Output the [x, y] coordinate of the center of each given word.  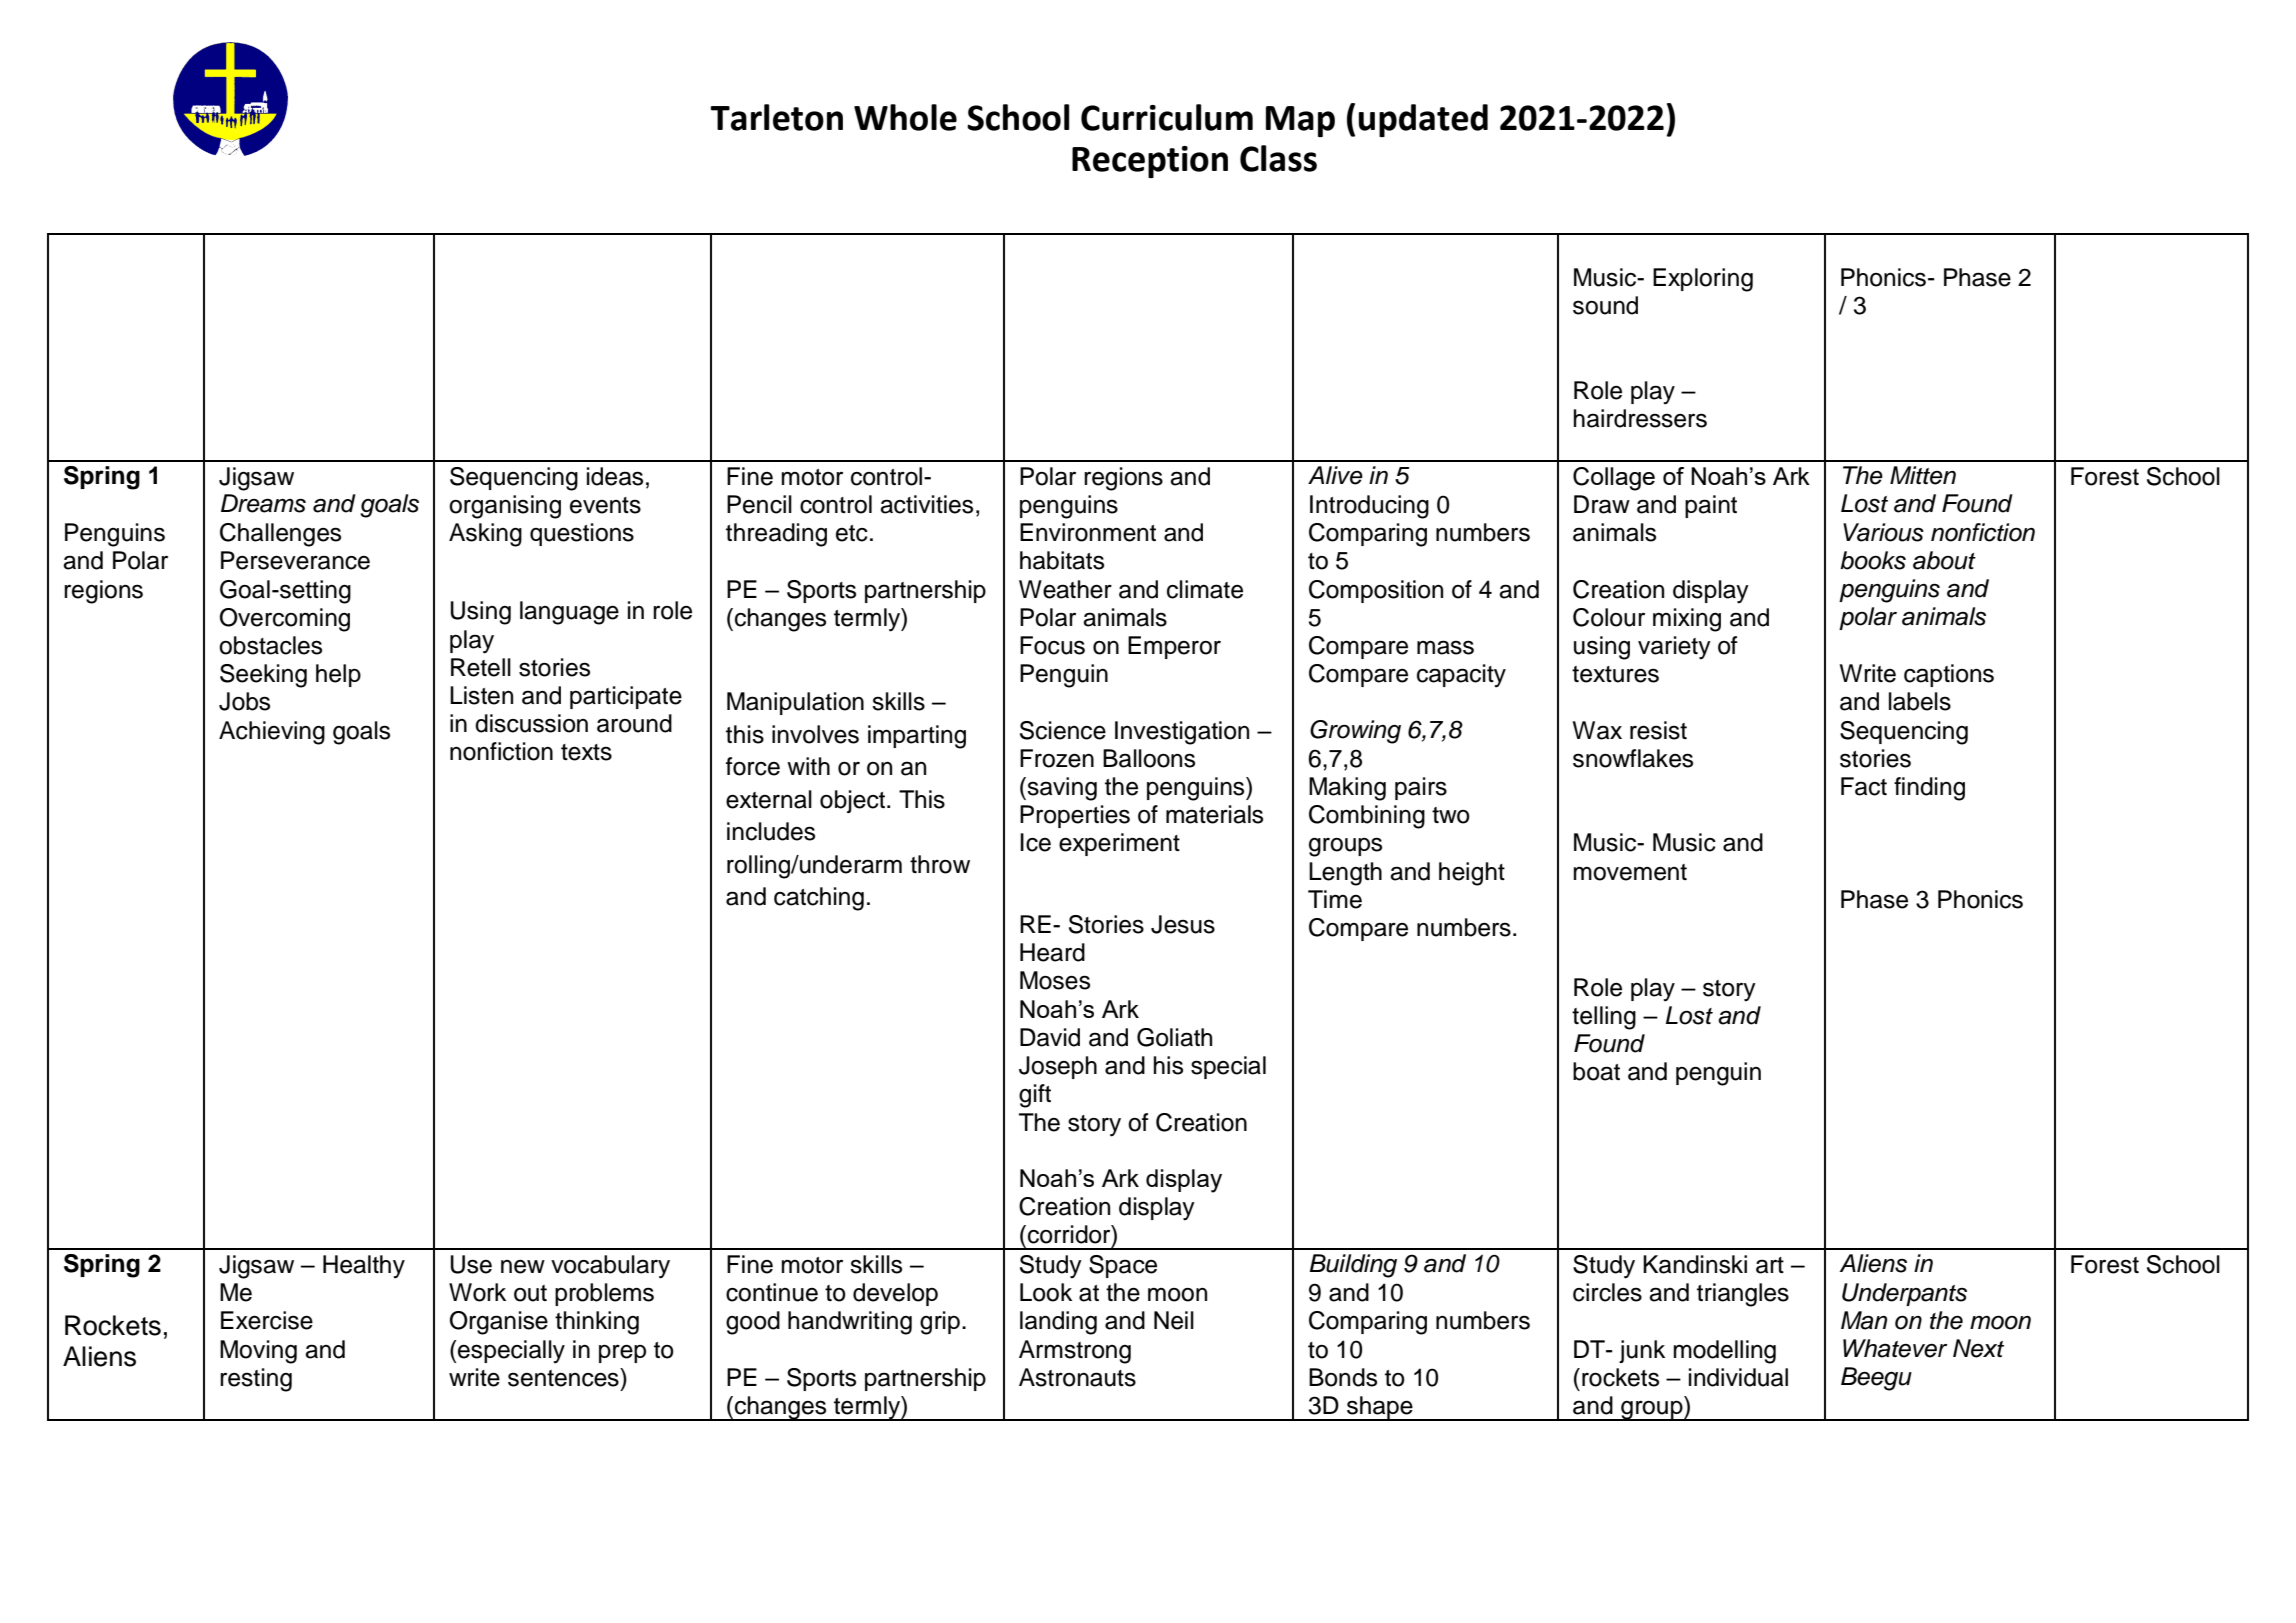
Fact [1864, 786]
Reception [1150, 162]
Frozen [1057, 758]
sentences [564, 1377]
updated [1423, 120]
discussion [531, 723]
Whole [905, 117]
